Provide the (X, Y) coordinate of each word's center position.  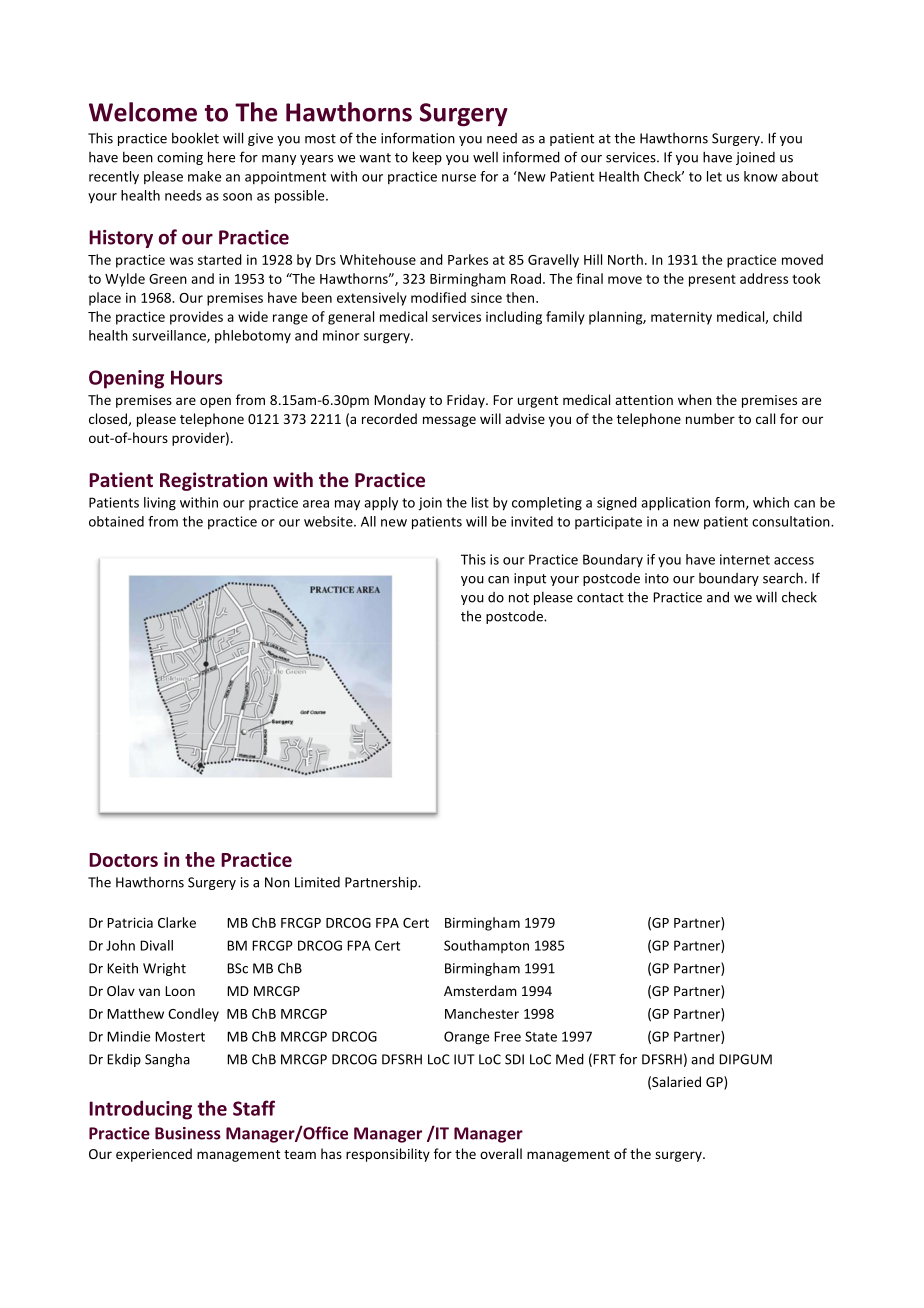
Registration (213, 481)
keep (427, 158)
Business (188, 1133)
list (480, 502)
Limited (317, 882)
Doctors (123, 860)
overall (501, 1153)
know (761, 176)
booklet (195, 138)
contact (600, 598)
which (771, 502)
